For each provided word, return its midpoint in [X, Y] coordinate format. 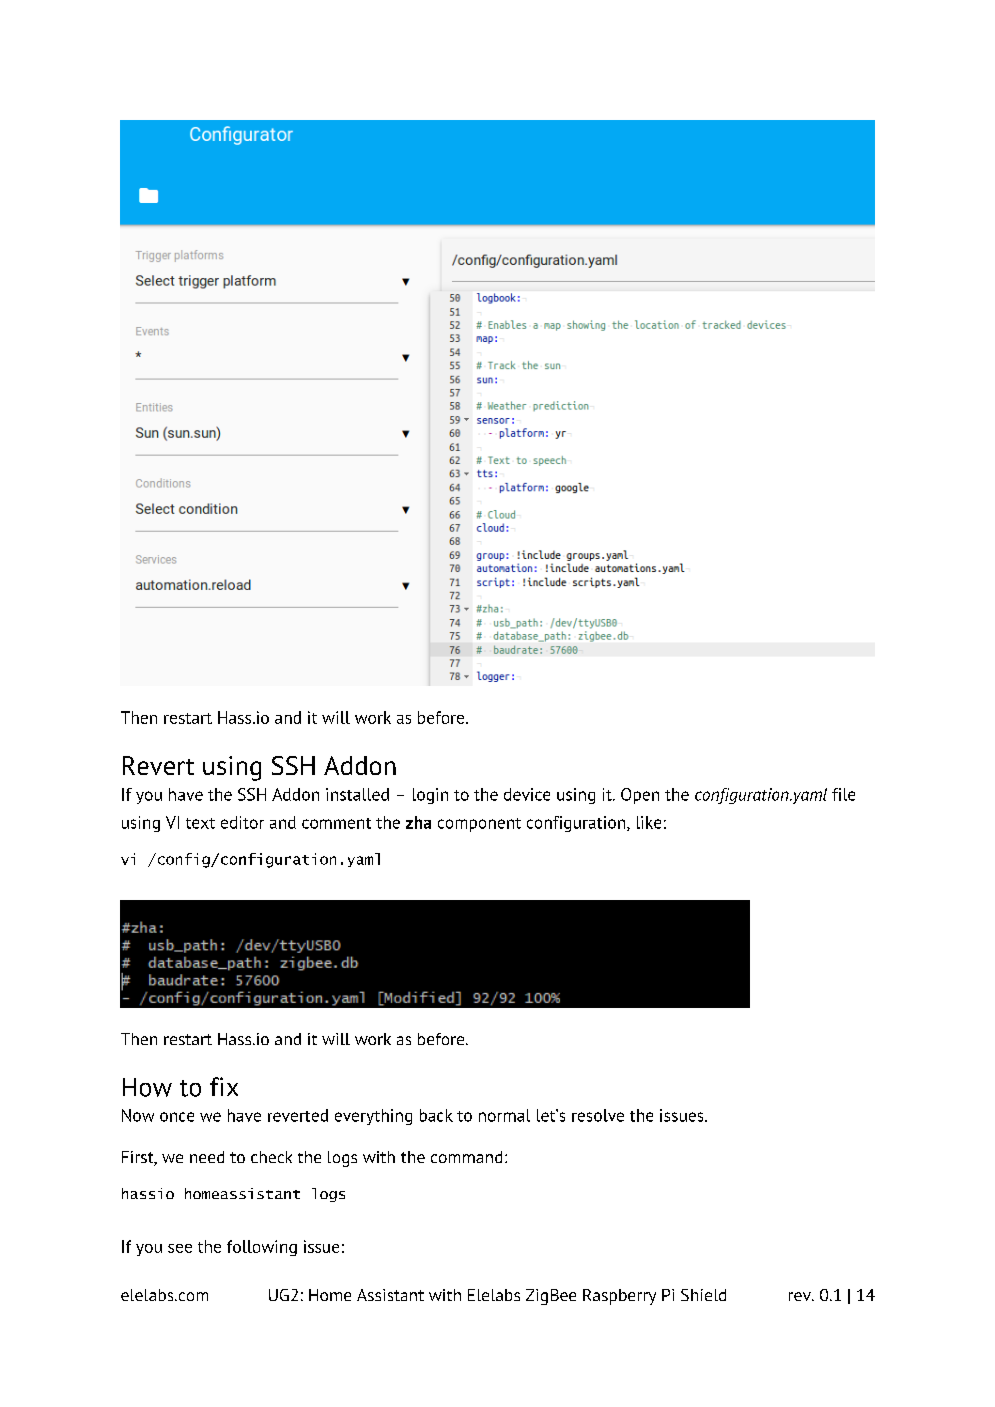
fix [224, 1086]
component [479, 825]
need [207, 1157]
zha [418, 822]
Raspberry [619, 1297]
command [466, 1157]
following [262, 1248]
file [843, 794]
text [200, 823]
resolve [598, 1115]
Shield [703, 1295]
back [436, 1115]
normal [504, 1115]
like [649, 822]
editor [242, 822]
